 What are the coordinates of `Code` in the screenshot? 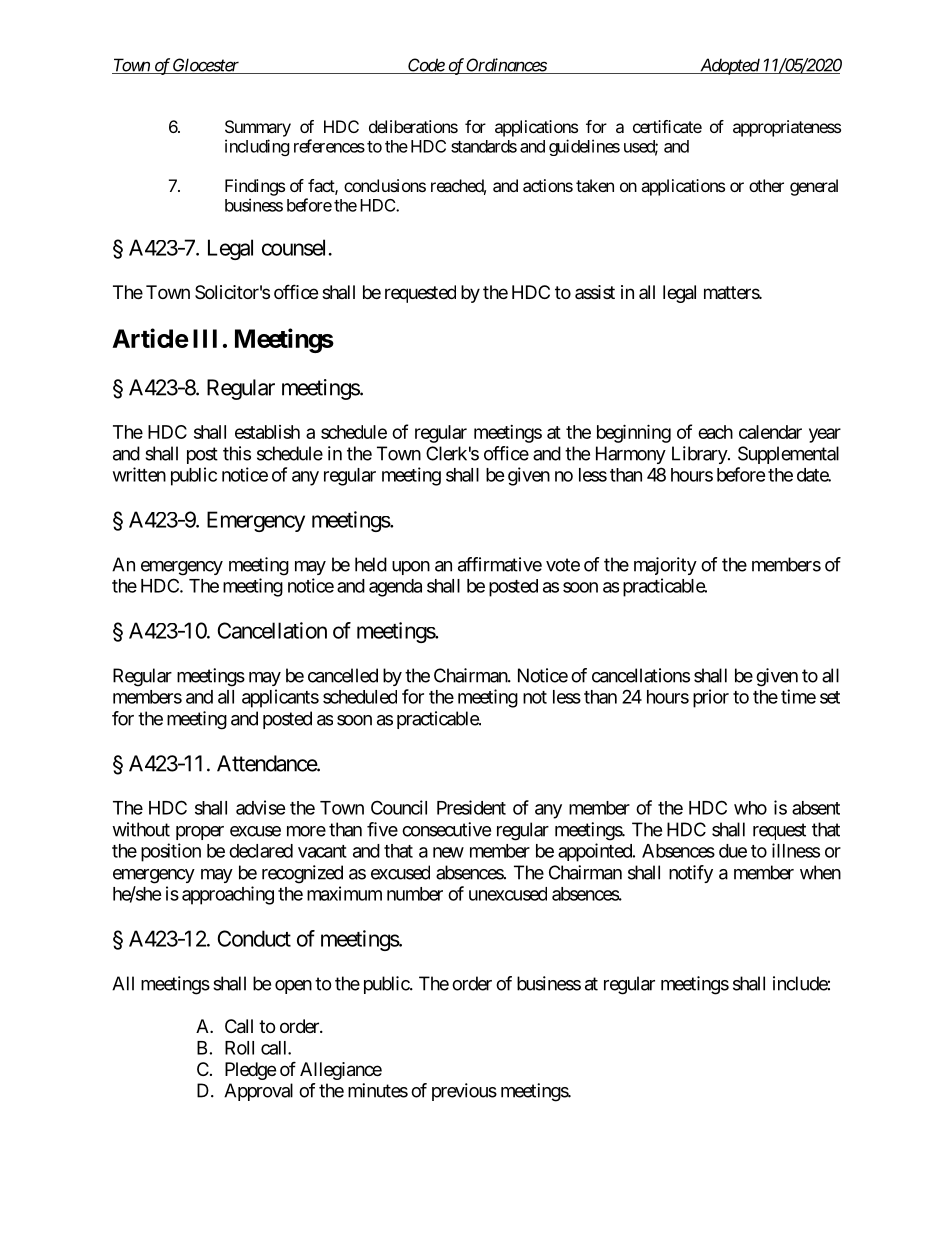 It's located at (426, 66).
